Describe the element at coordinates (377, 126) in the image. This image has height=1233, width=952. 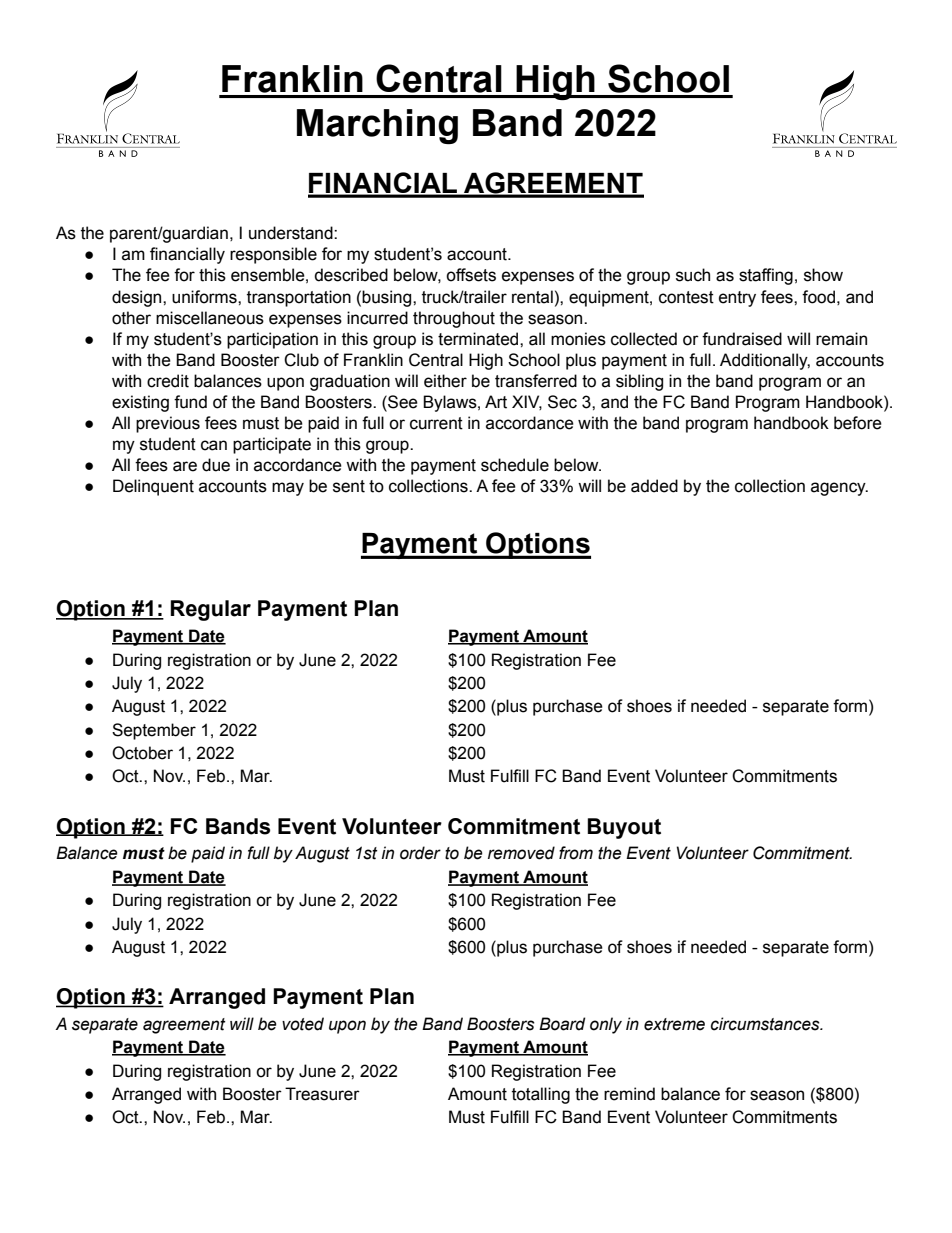
I see `Marching` at that location.
